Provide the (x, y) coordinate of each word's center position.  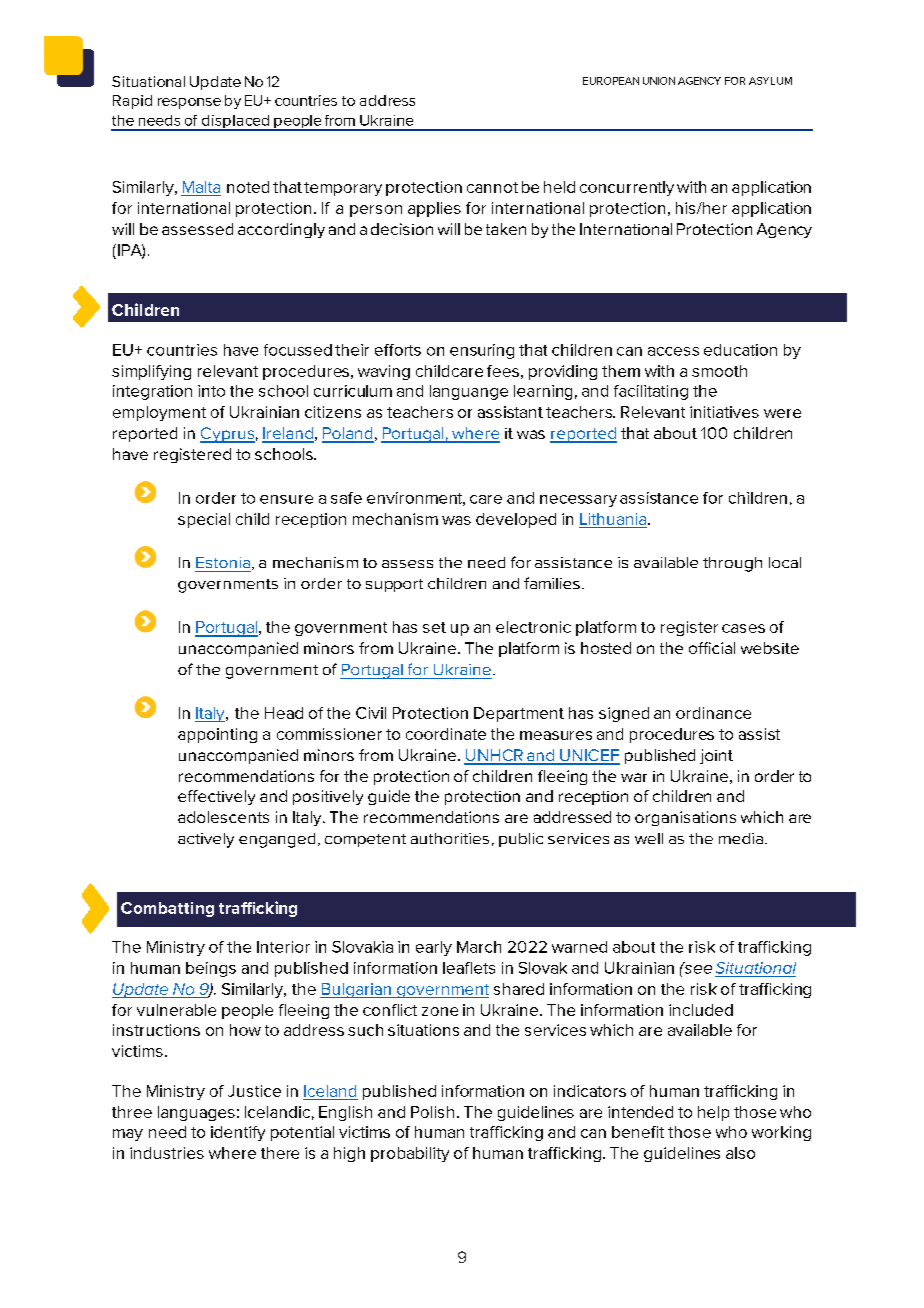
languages (196, 1113)
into (211, 391)
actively (206, 840)
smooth (719, 371)
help (713, 1113)
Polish (432, 1112)
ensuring (482, 351)
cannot (492, 187)
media (741, 838)
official (712, 648)
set (434, 627)
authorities (450, 838)
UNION (659, 81)
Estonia (224, 563)
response (189, 103)
